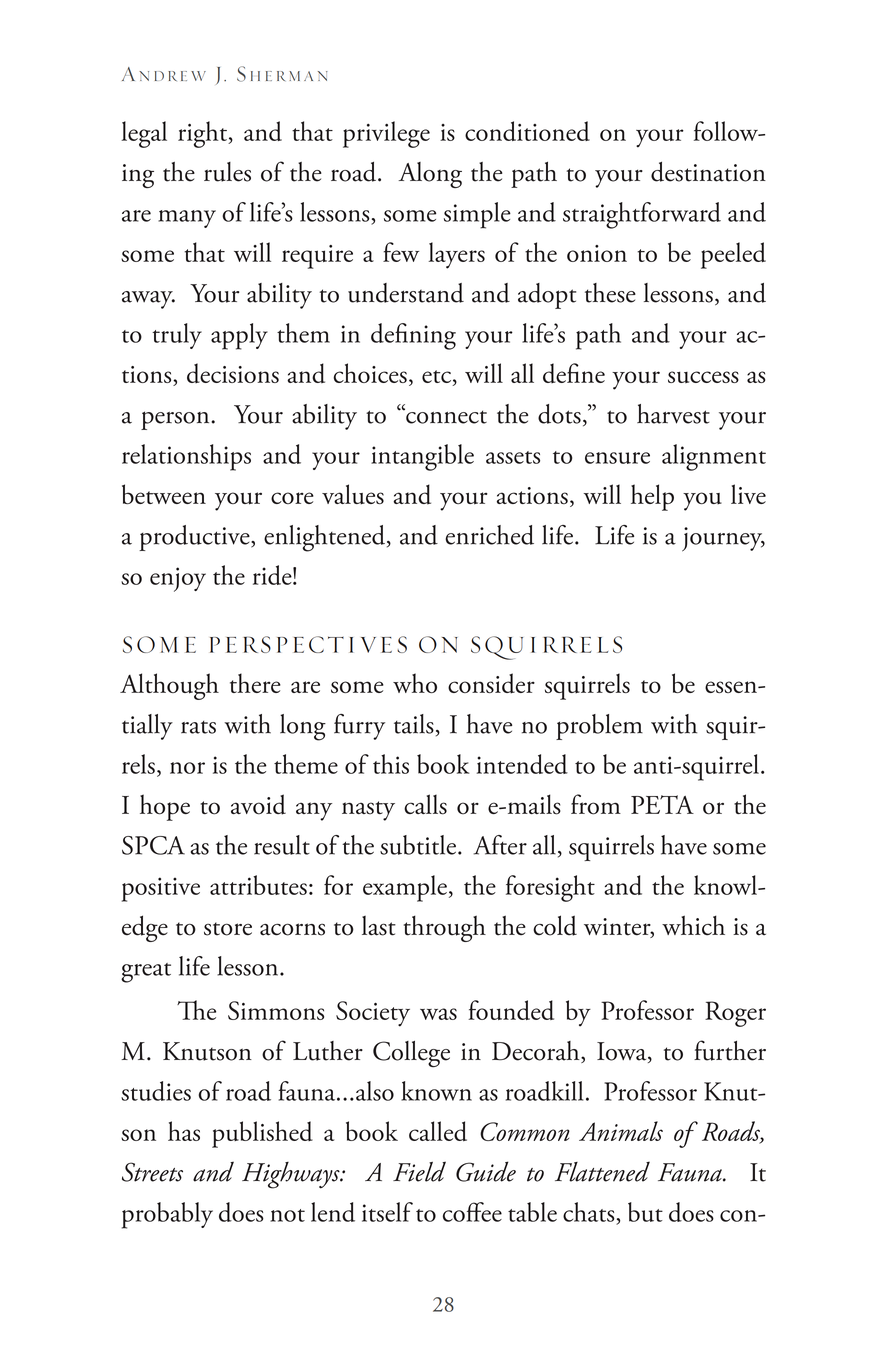 The width and height of the image is (887, 1372). I want to click on destination, so click(708, 172).
